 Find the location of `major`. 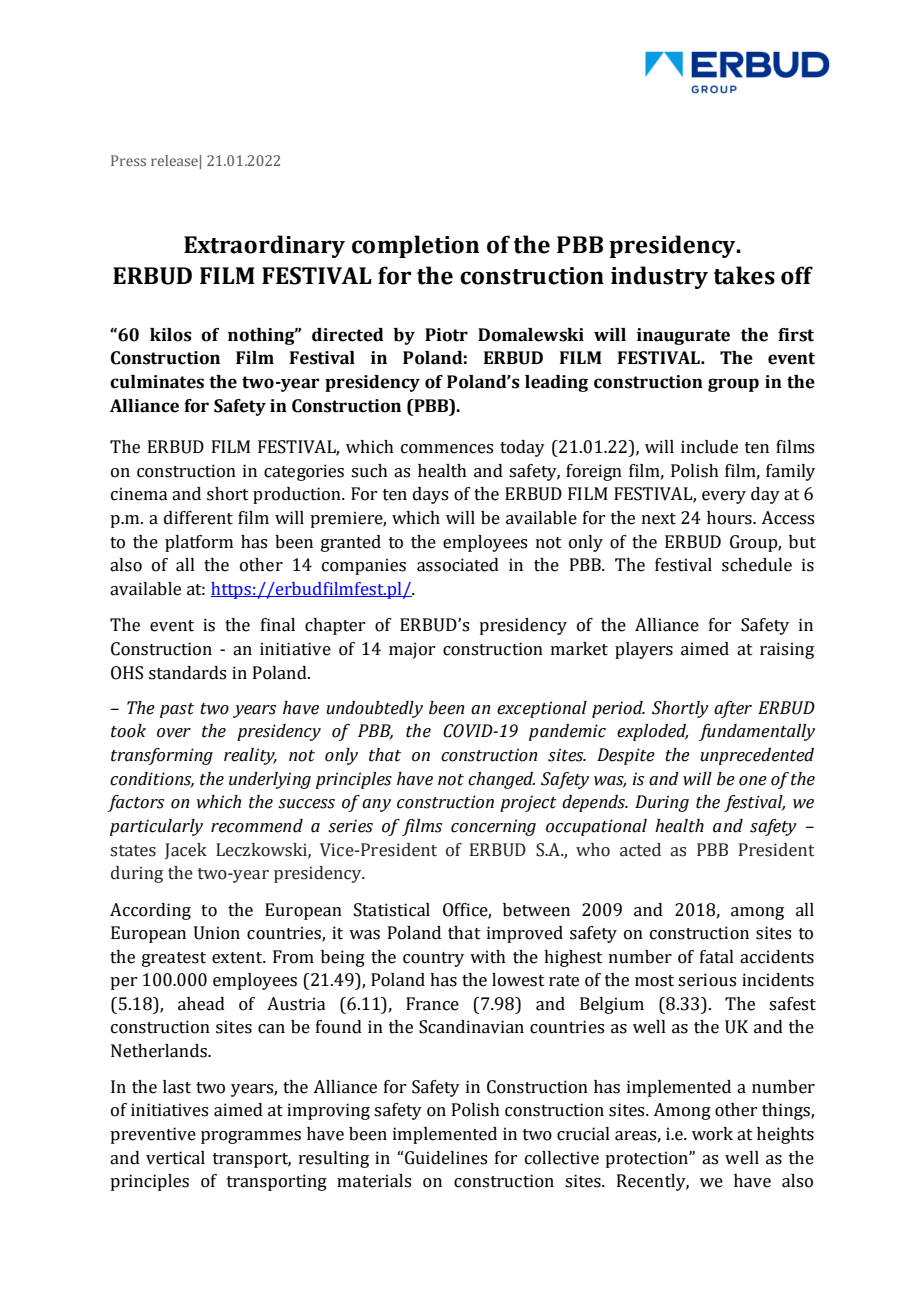

major is located at coordinates (412, 650).
